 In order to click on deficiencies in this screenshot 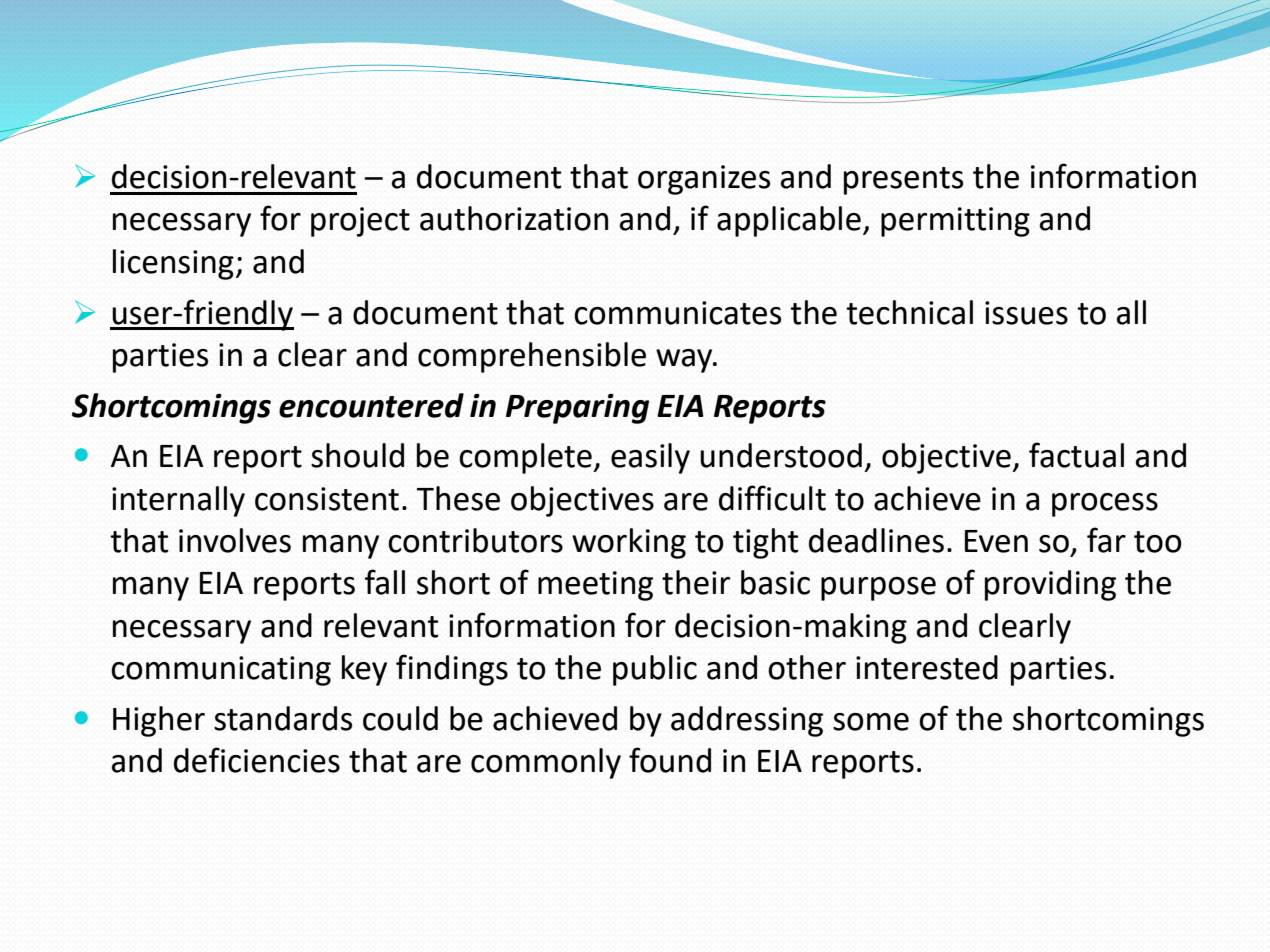, I will do `click(257, 760)`.
